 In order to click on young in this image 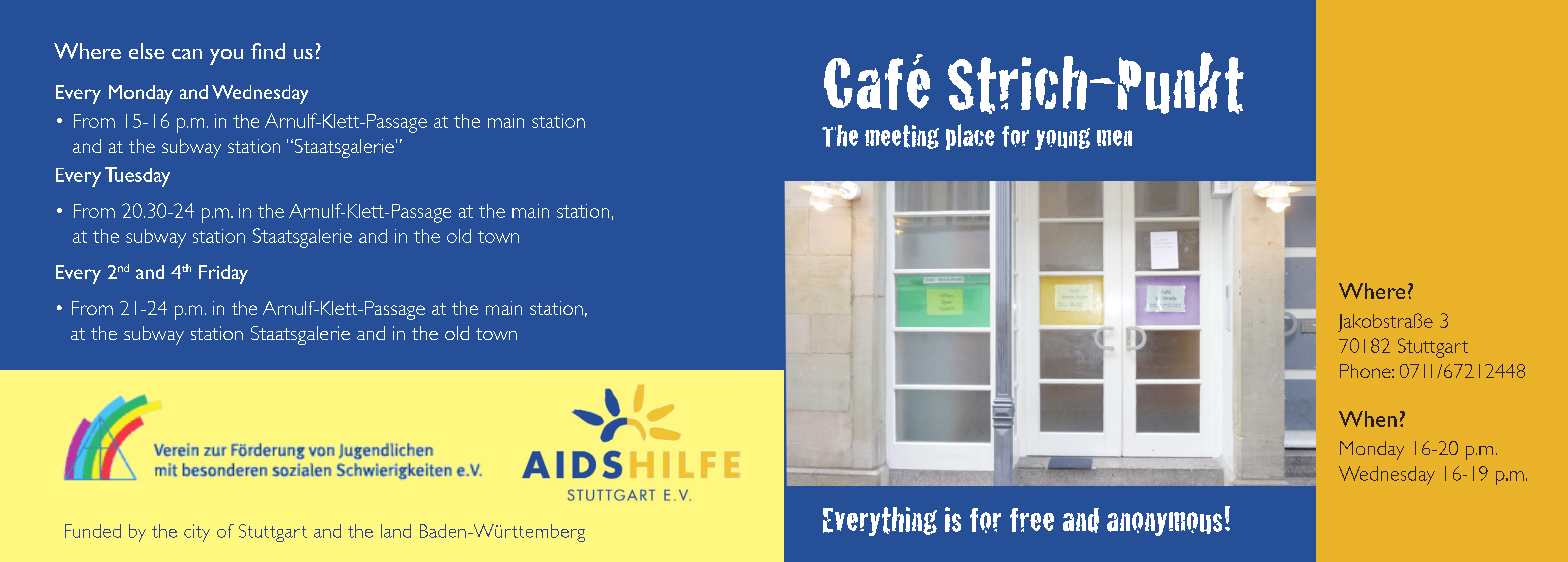, I will do `click(1062, 139)`.
